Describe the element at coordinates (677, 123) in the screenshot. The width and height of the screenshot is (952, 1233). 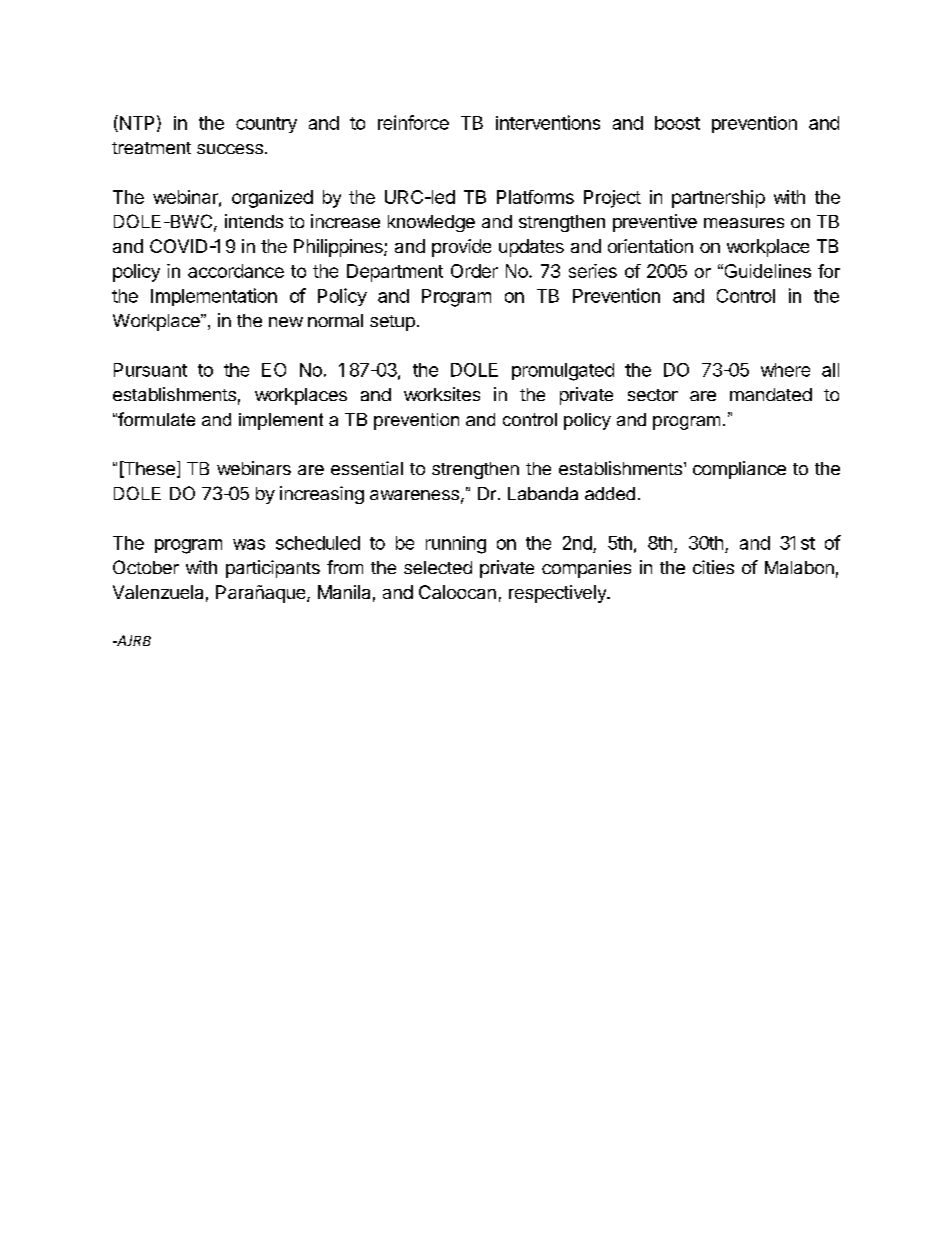
I see `boost` at that location.
